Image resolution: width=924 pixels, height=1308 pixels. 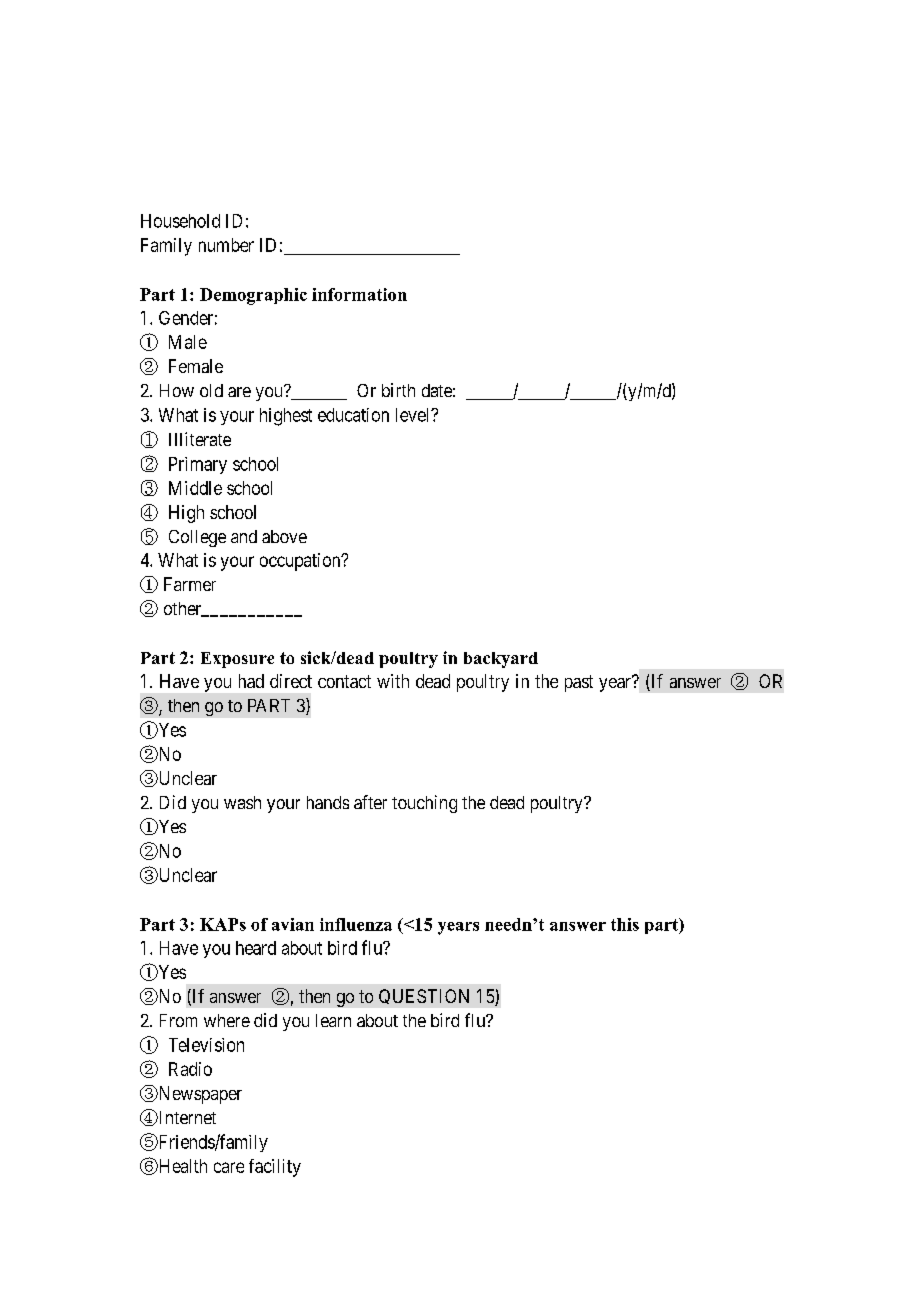 I want to click on heard, so click(x=256, y=948).
